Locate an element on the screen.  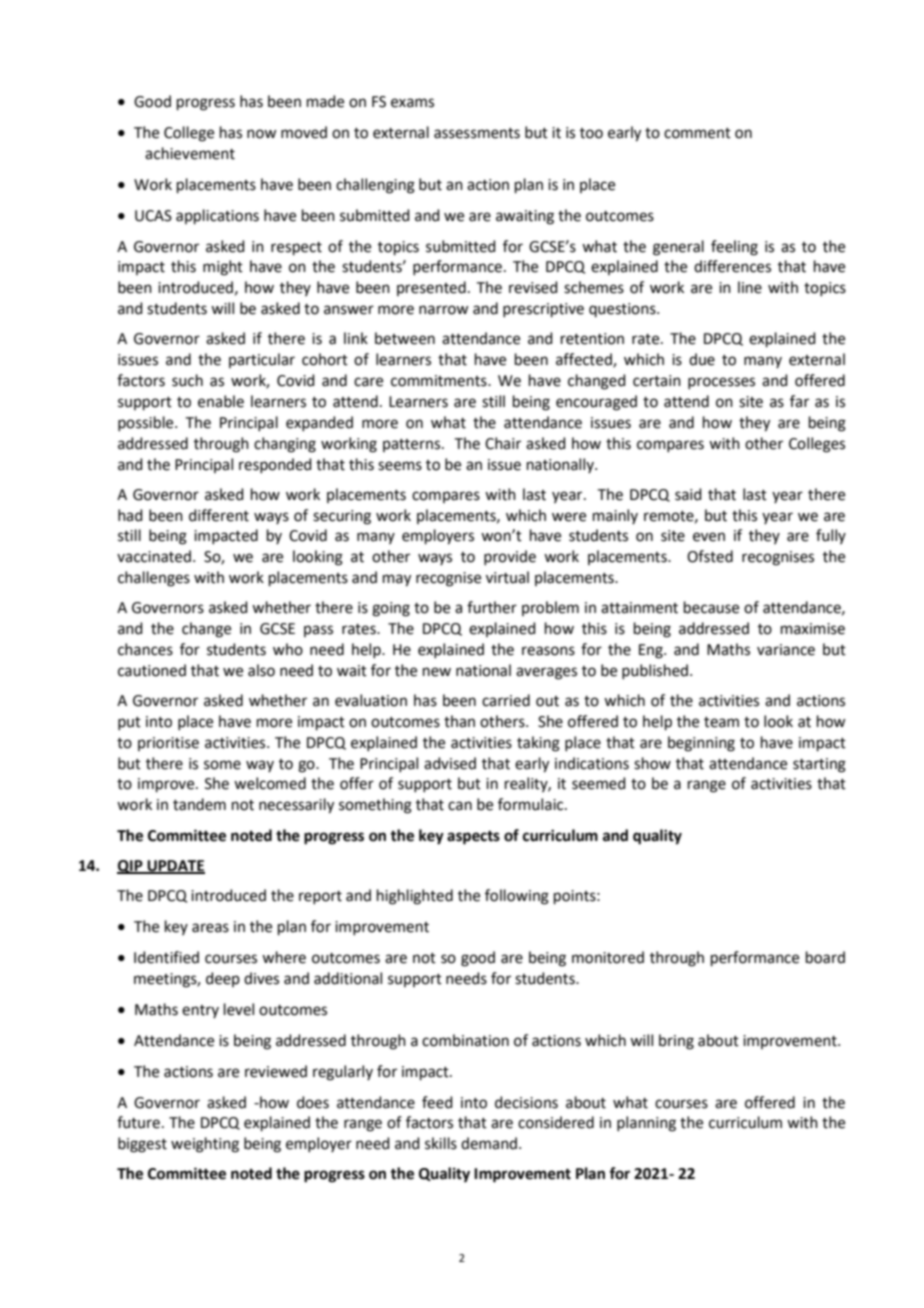
beginning is located at coordinates (701, 744).
